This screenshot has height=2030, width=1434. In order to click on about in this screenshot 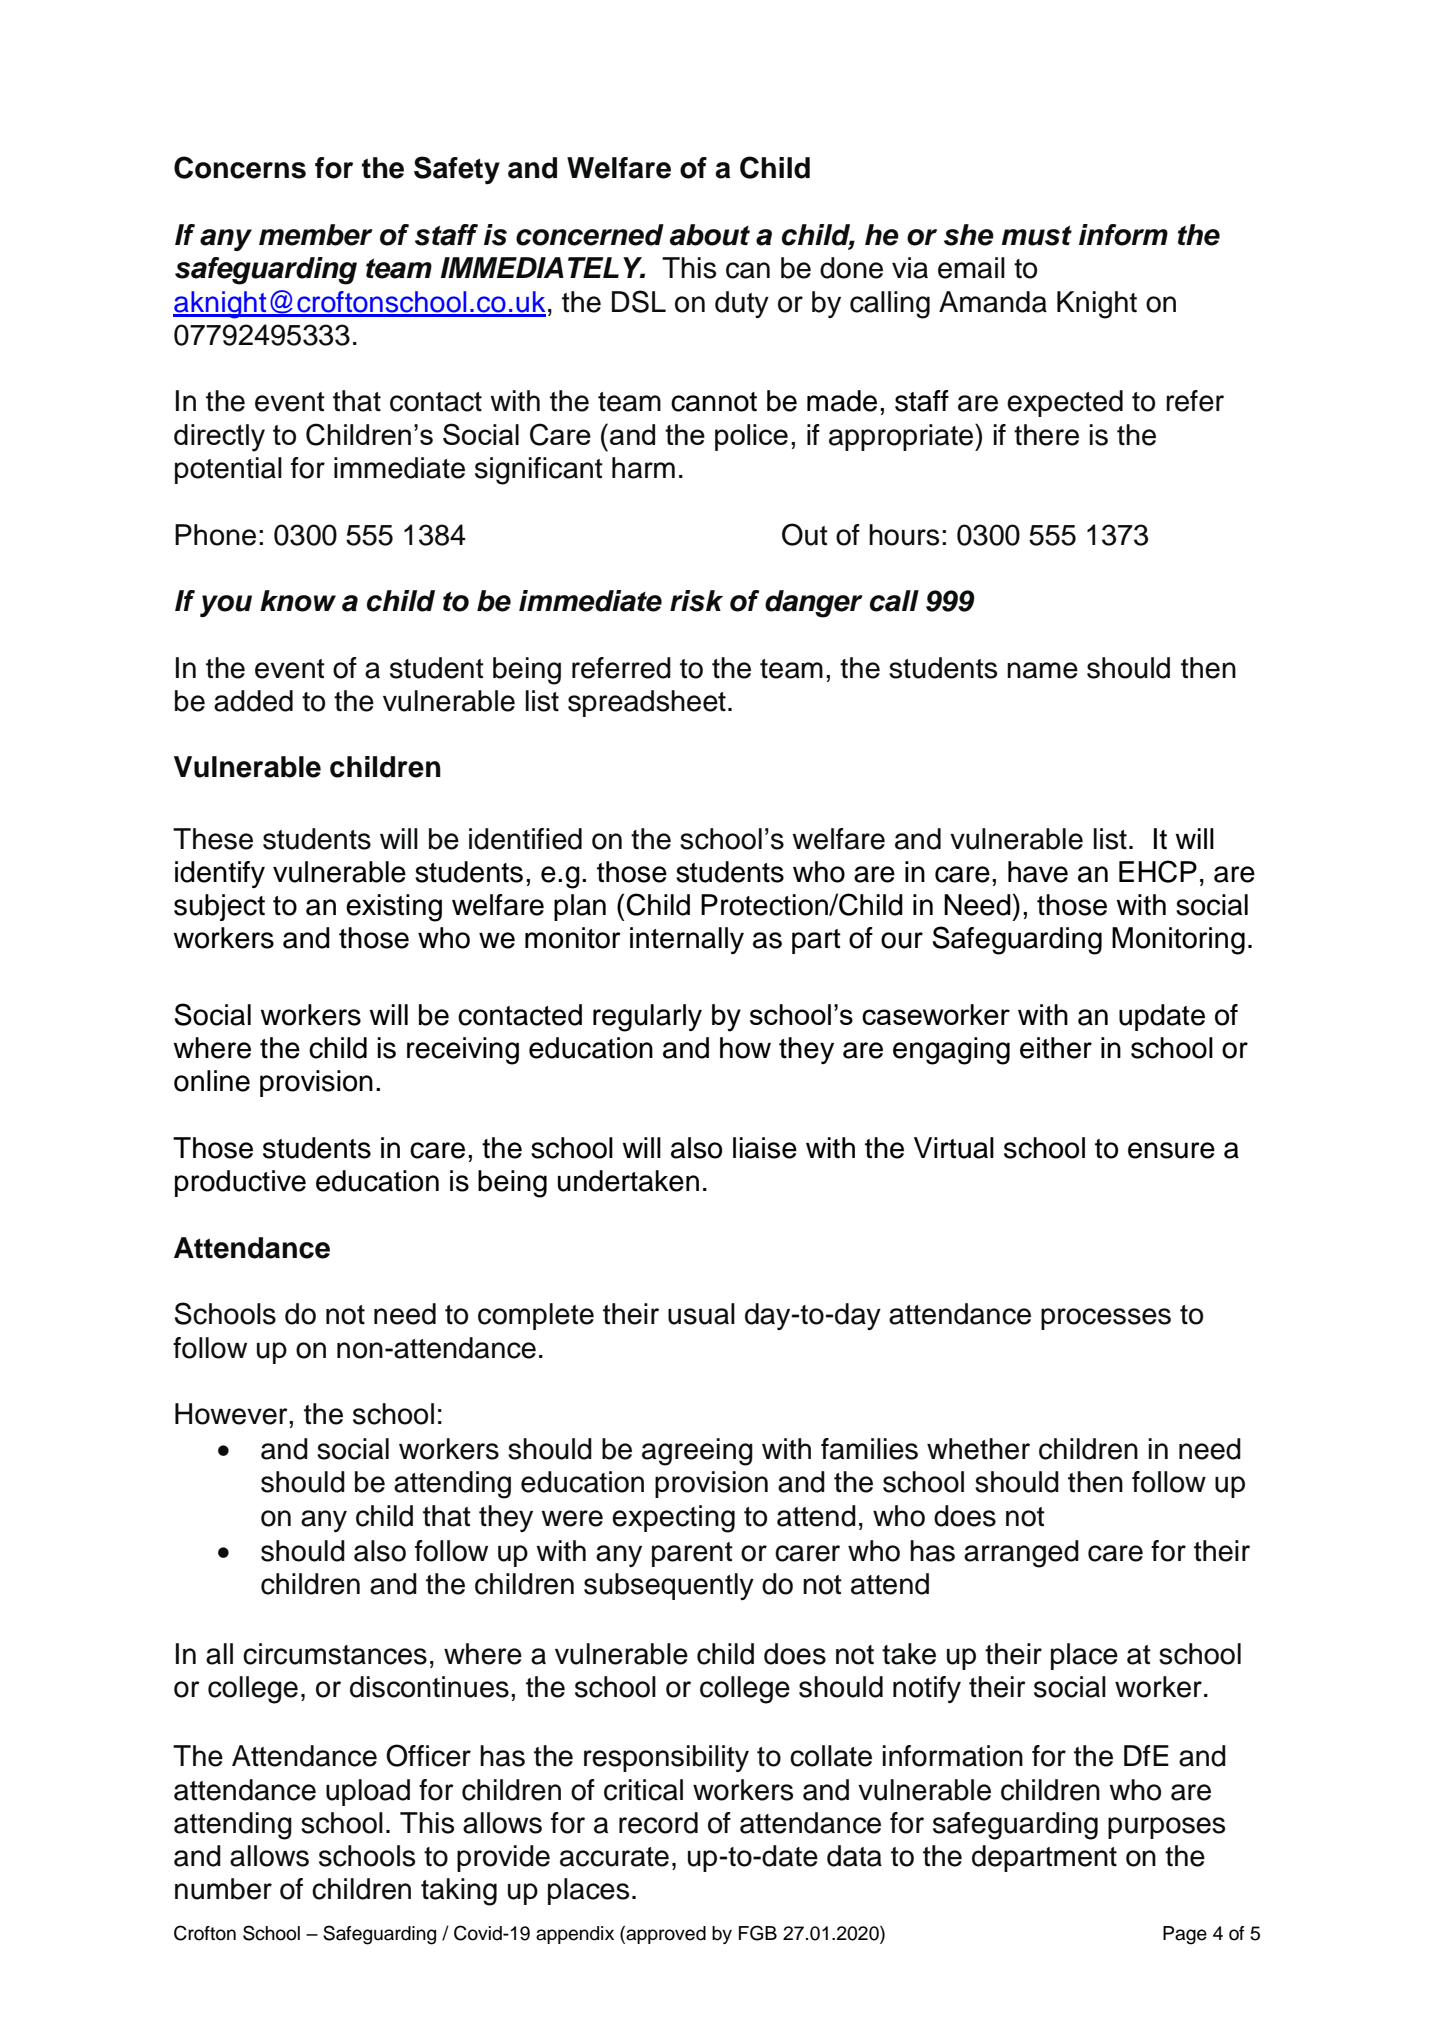, I will do `click(710, 235)`.
